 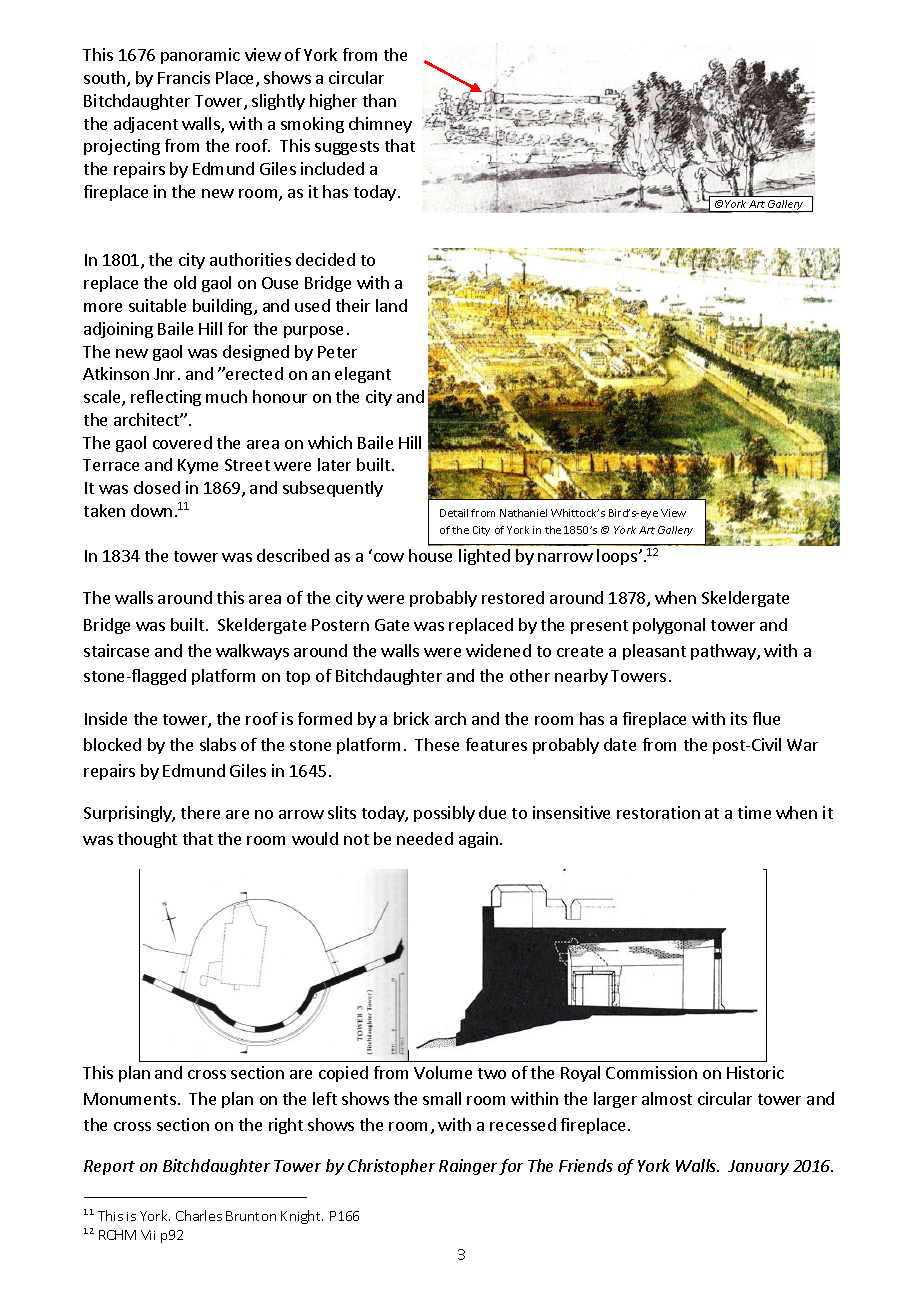 I want to click on January, so click(x=758, y=1167).
